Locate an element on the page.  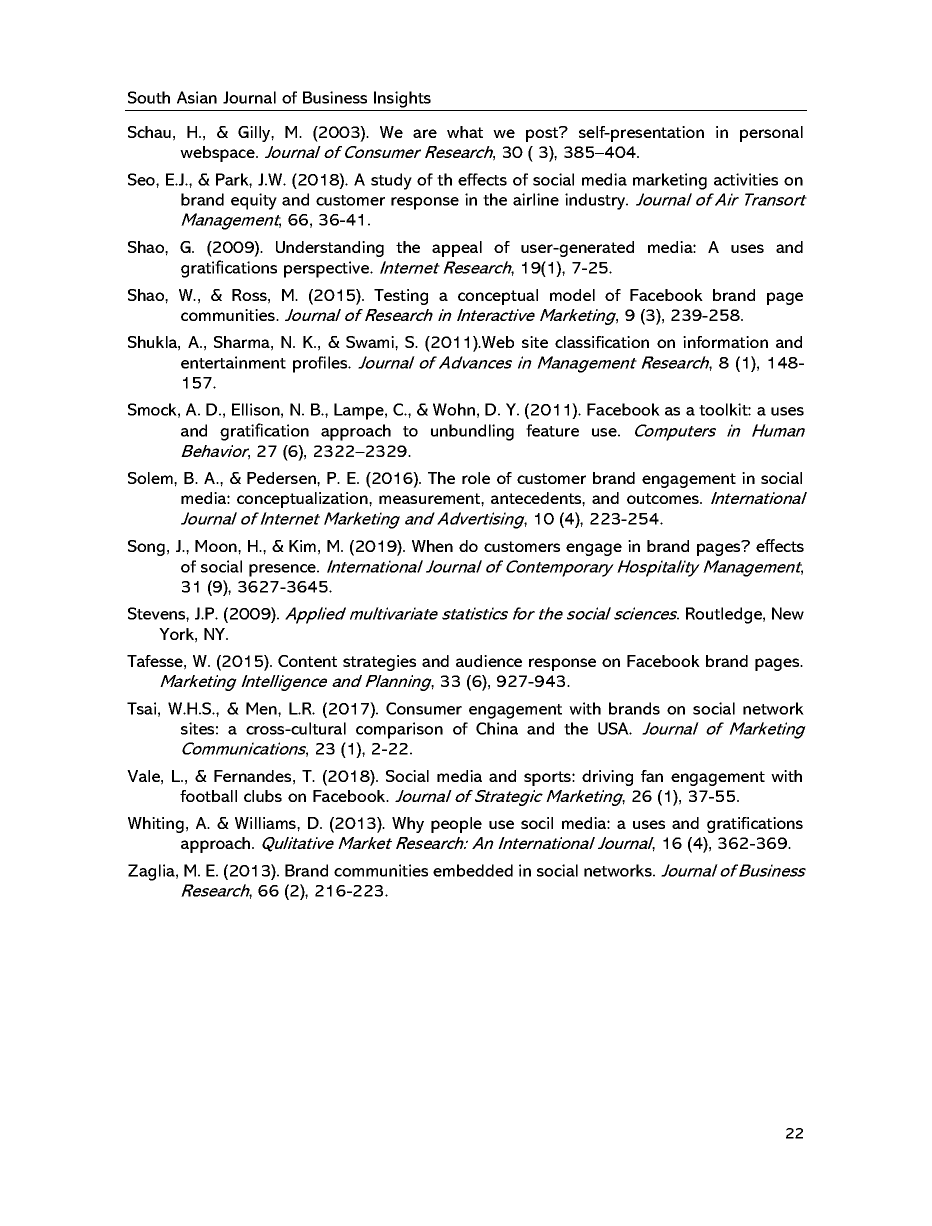
audience is located at coordinates (489, 661).
